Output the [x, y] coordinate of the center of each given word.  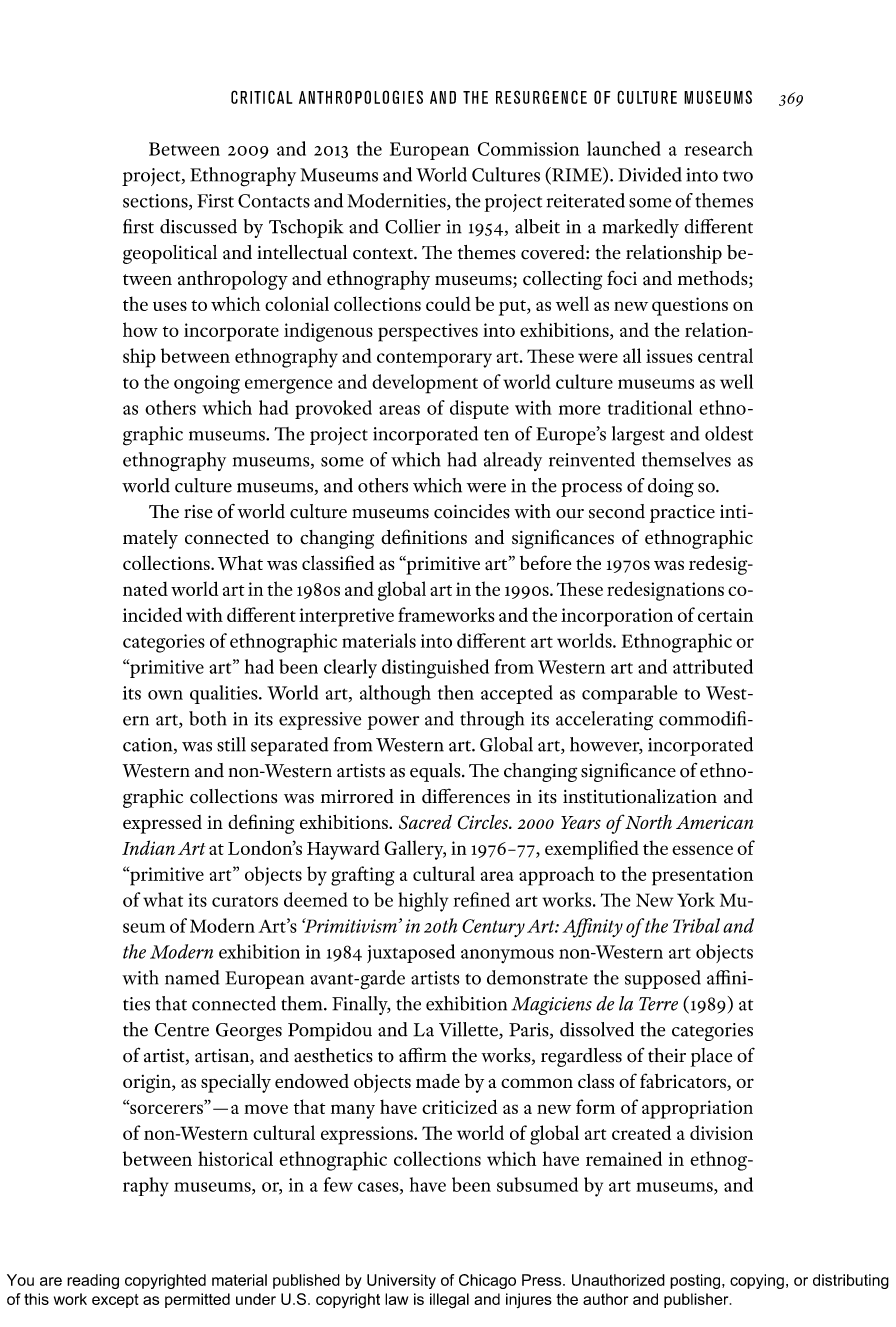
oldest [729, 433]
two [738, 176]
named [192, 977]
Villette [469, 1030]
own [165, 695]
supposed [663, 979]
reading [93, 1281]
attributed [713, 666]
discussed [198, 226]
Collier [413, 226]
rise [198, 512]
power [393, 723]
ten [496, 435]
